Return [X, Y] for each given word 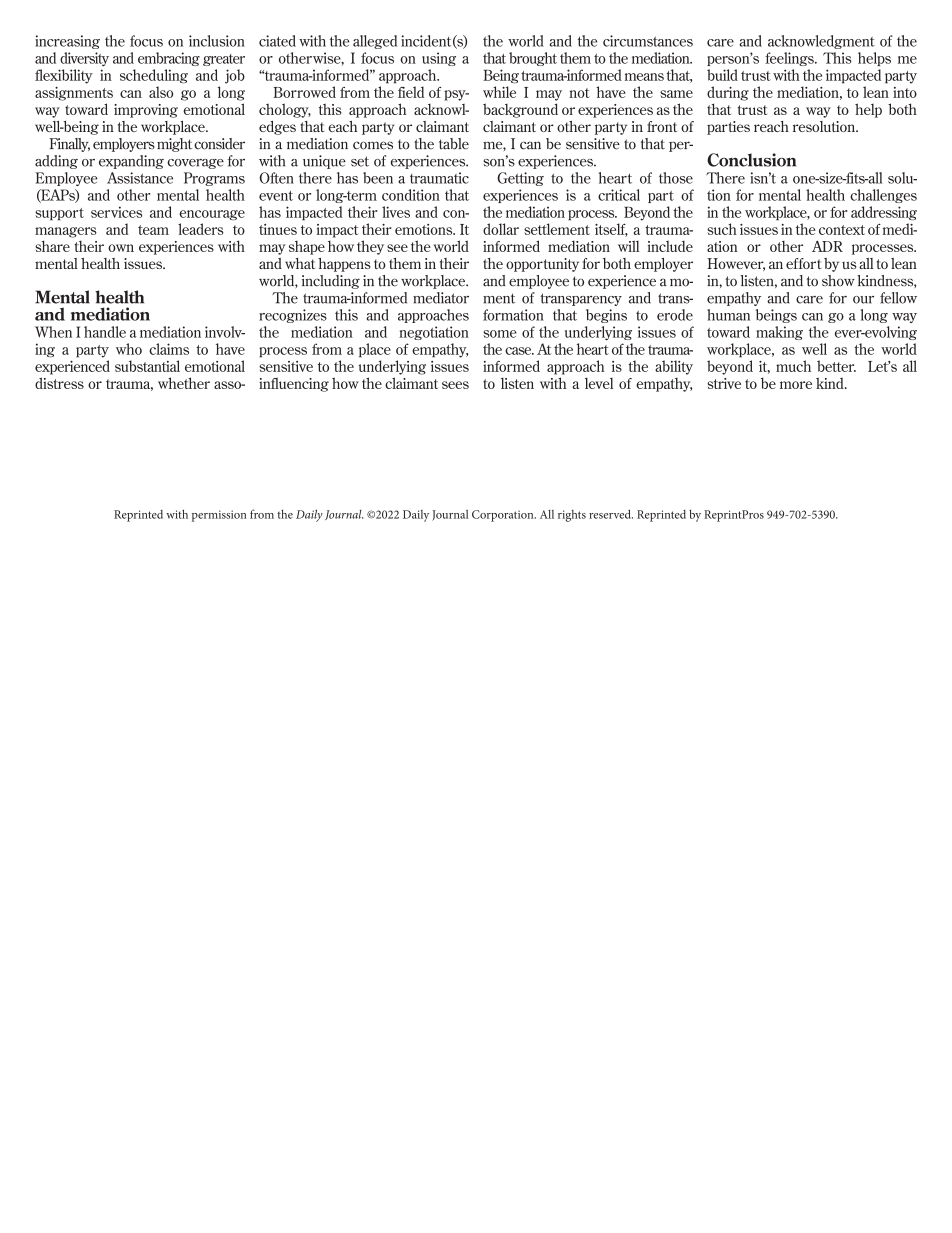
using [439, 59]
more [796, 385]
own [121, 248]
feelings [790, 59]
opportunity [542, 265]
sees [455, 385]
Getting [520, 179]
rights [572, 516]
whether [184, 383]
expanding [131, 162]
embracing [169, 59]
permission [219, 516]
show [838, 281]
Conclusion [751, 160]
